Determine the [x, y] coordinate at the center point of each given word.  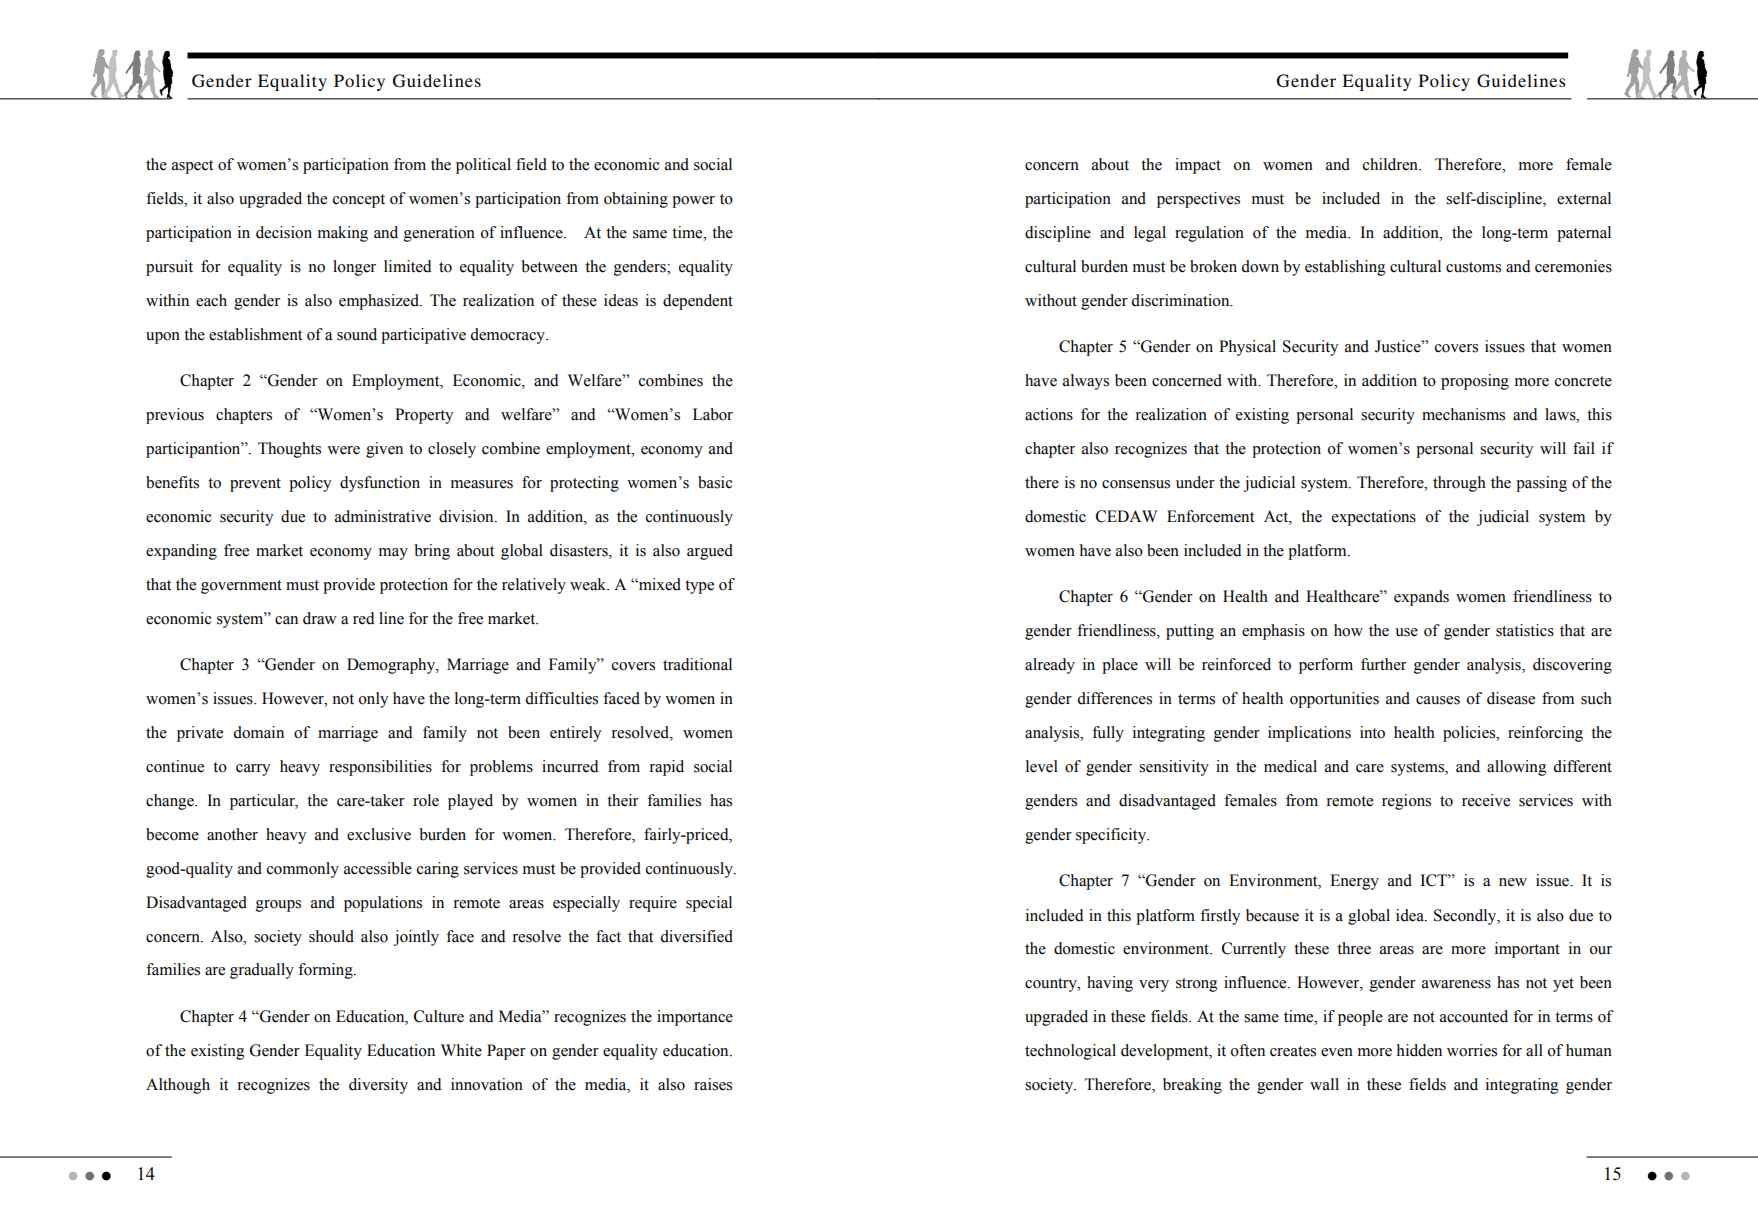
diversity [378, 1086]
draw [319, 618]
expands [1421, 598]
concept [359, 201]
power [693, 202]
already [1050, 666]
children [1392, 164]
